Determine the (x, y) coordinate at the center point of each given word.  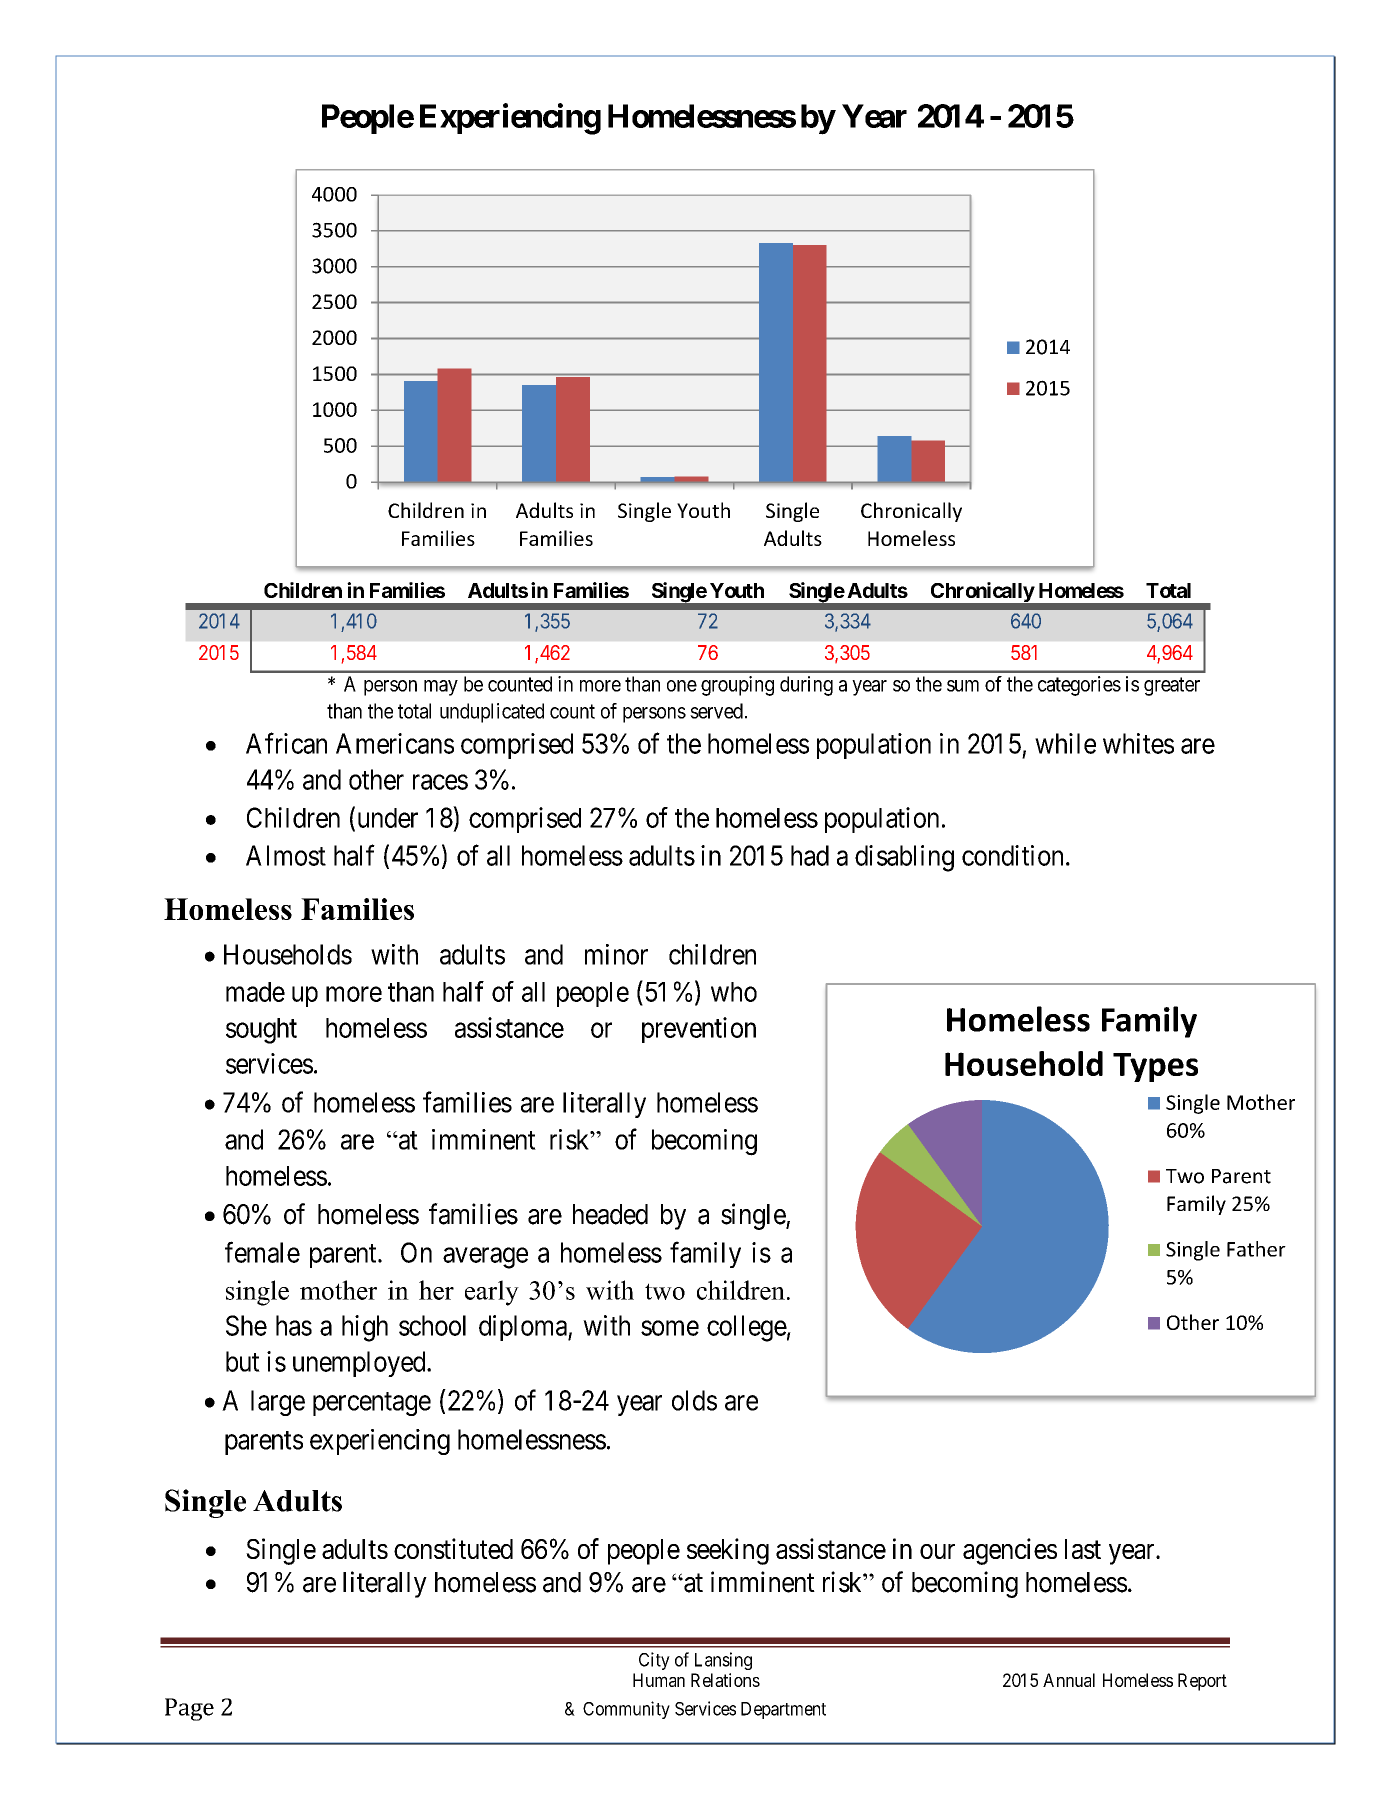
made (255, 992)
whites (1138, 743)
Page (189, 1709)
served (716, 711)
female (262, 1252)
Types (1155, 1067)
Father (1256, 1249)
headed (610, 1214)
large (278, 1403)
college (747, 1328)
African (286, 743)
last (1083, 1549)
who (734, 992)
